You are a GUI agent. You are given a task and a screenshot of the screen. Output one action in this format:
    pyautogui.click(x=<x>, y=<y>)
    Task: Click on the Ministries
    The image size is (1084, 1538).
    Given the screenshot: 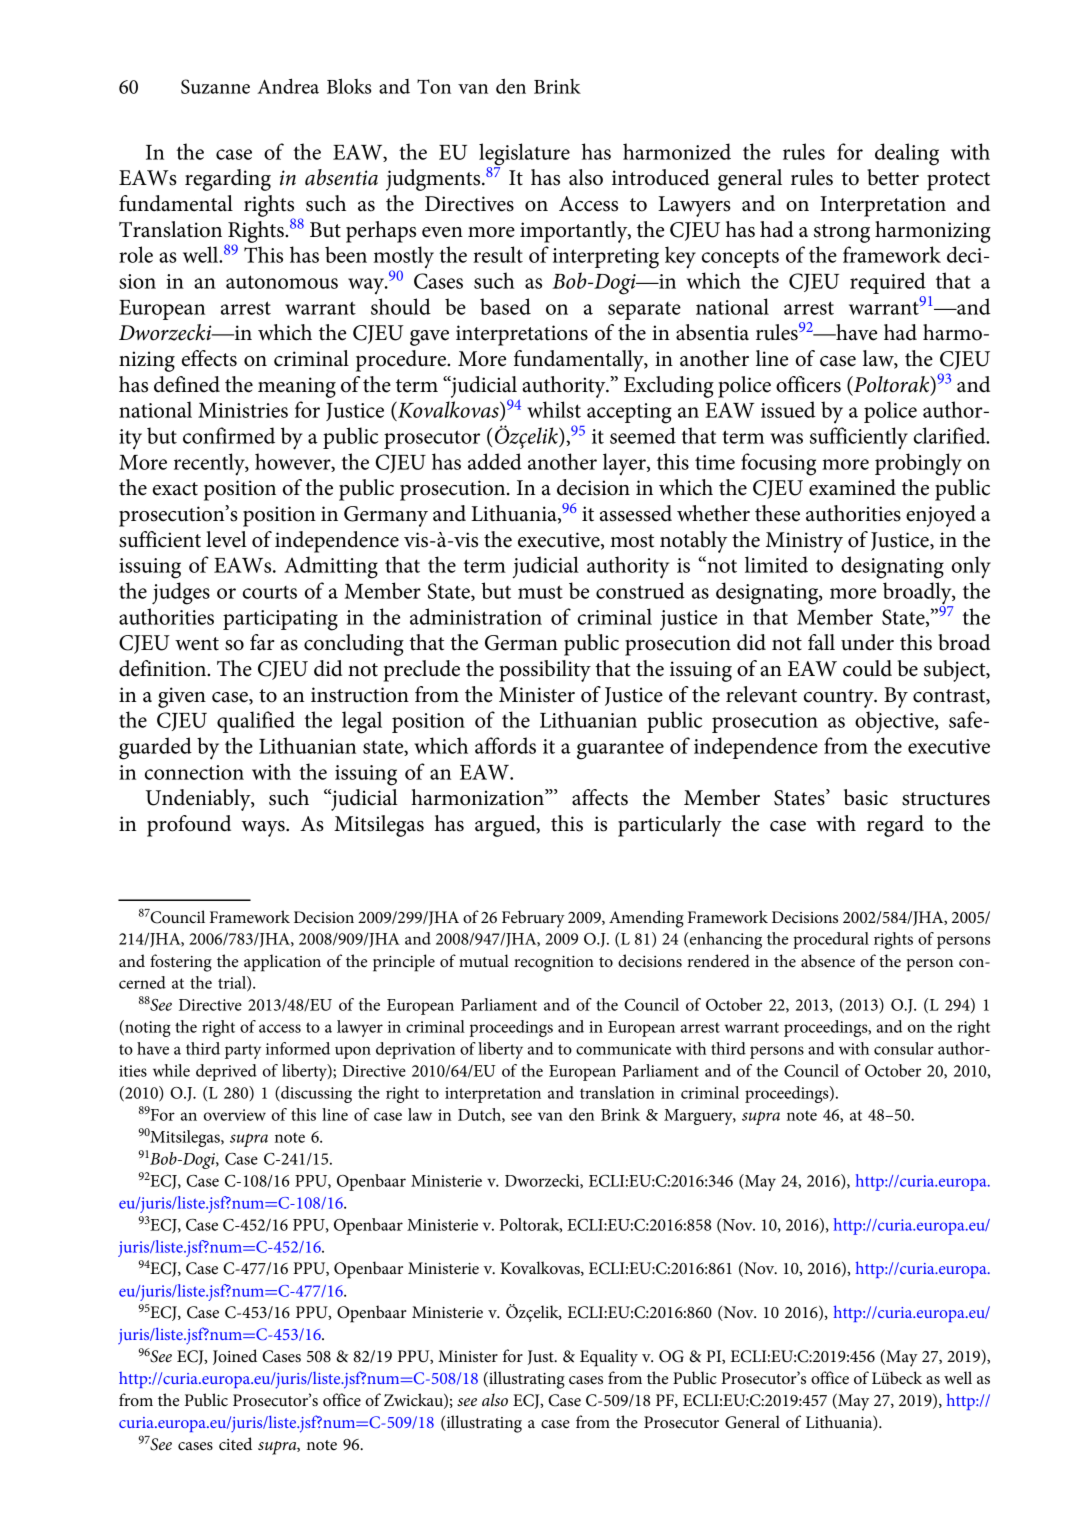 What is the action you would take?
    pyautogui.click(x=243, y=410)
